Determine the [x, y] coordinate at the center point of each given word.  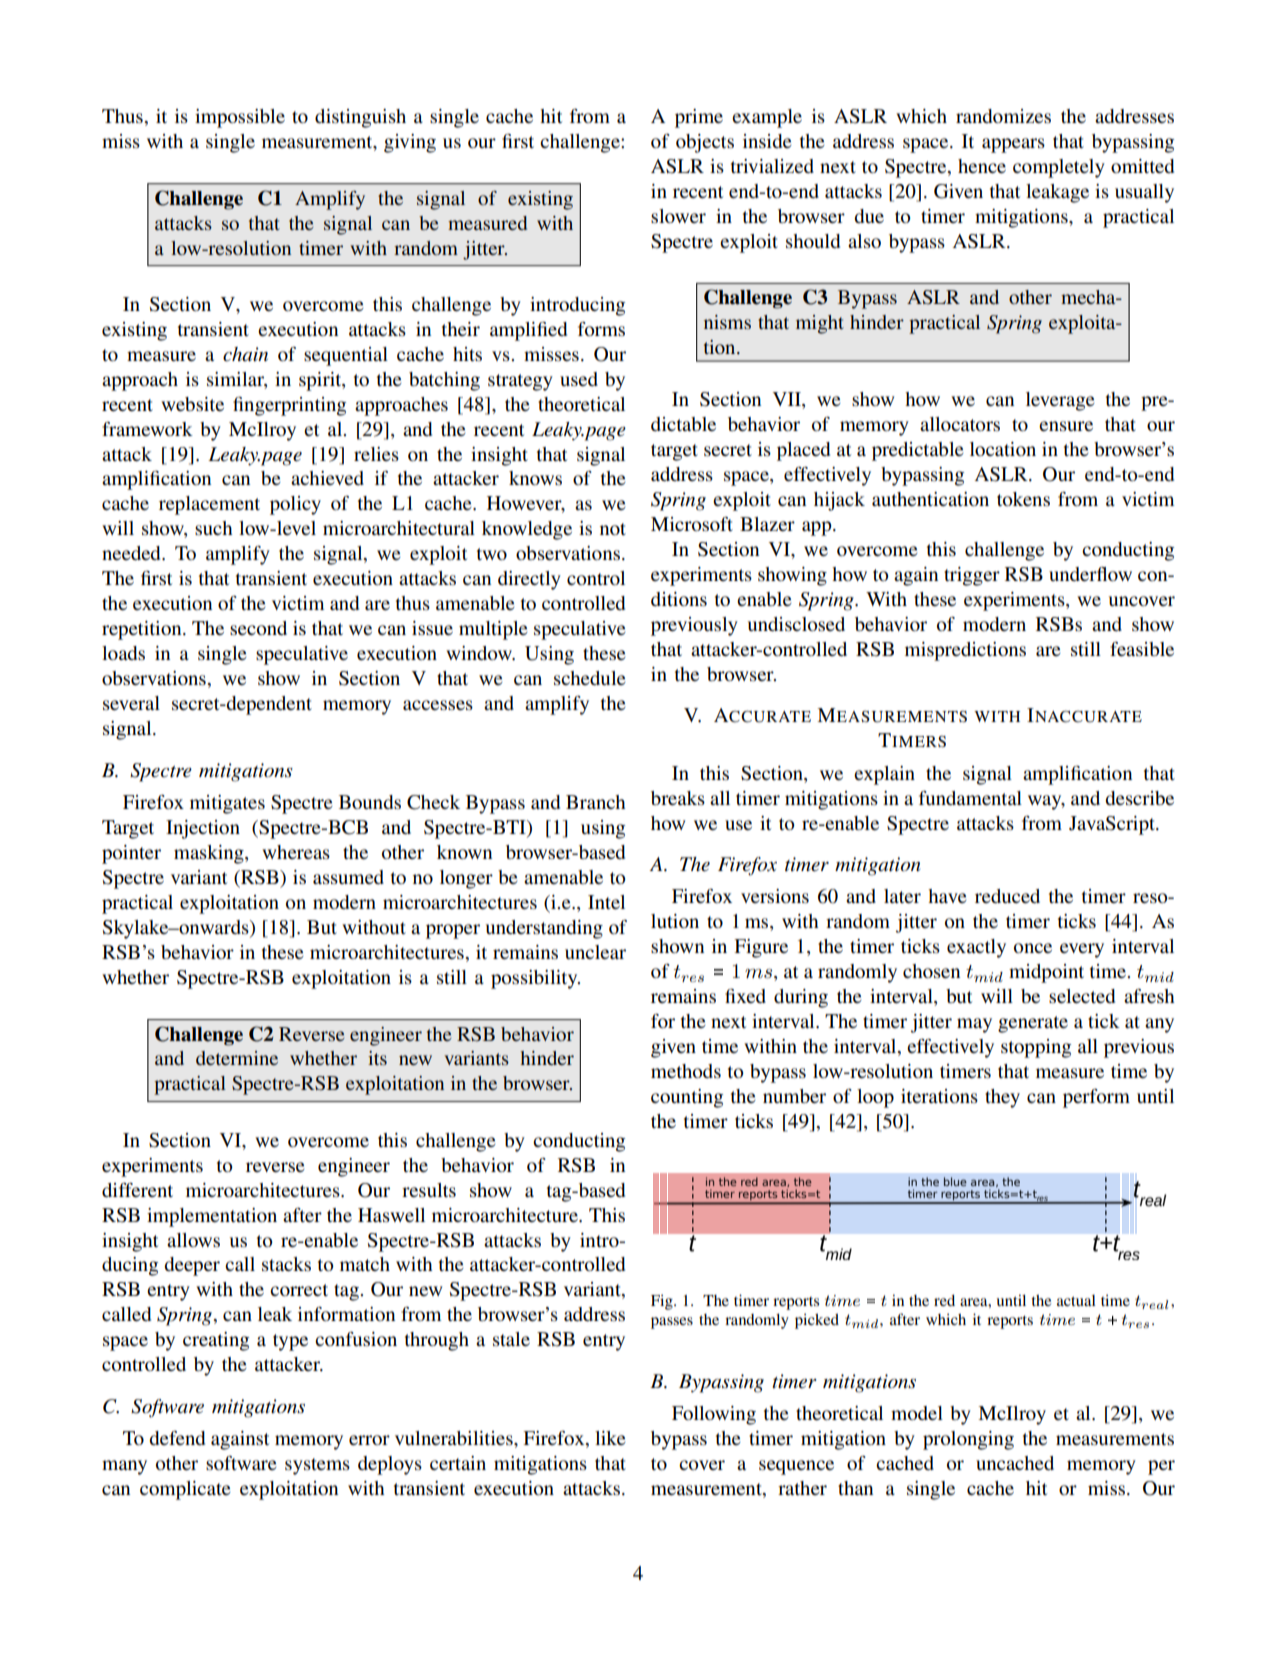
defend [177, 1438]
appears [1013, 145]
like [610, 1438]
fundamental [970, 798]
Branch [596, 802]
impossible [240, 118]
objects [705, 143]
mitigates [227, 804]
